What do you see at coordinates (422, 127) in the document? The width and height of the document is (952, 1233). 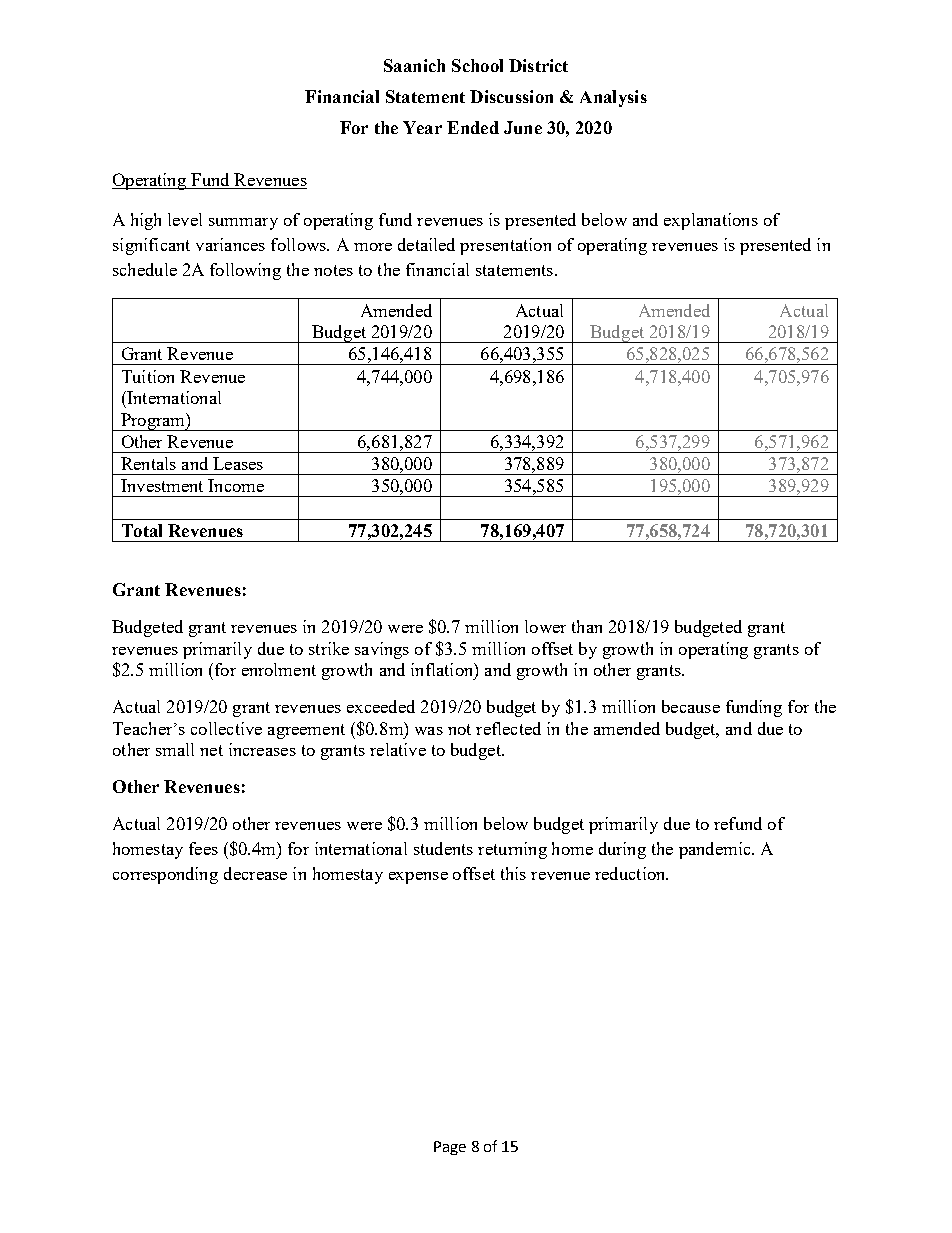 I see `Year` at bounding box center [422, 127].
